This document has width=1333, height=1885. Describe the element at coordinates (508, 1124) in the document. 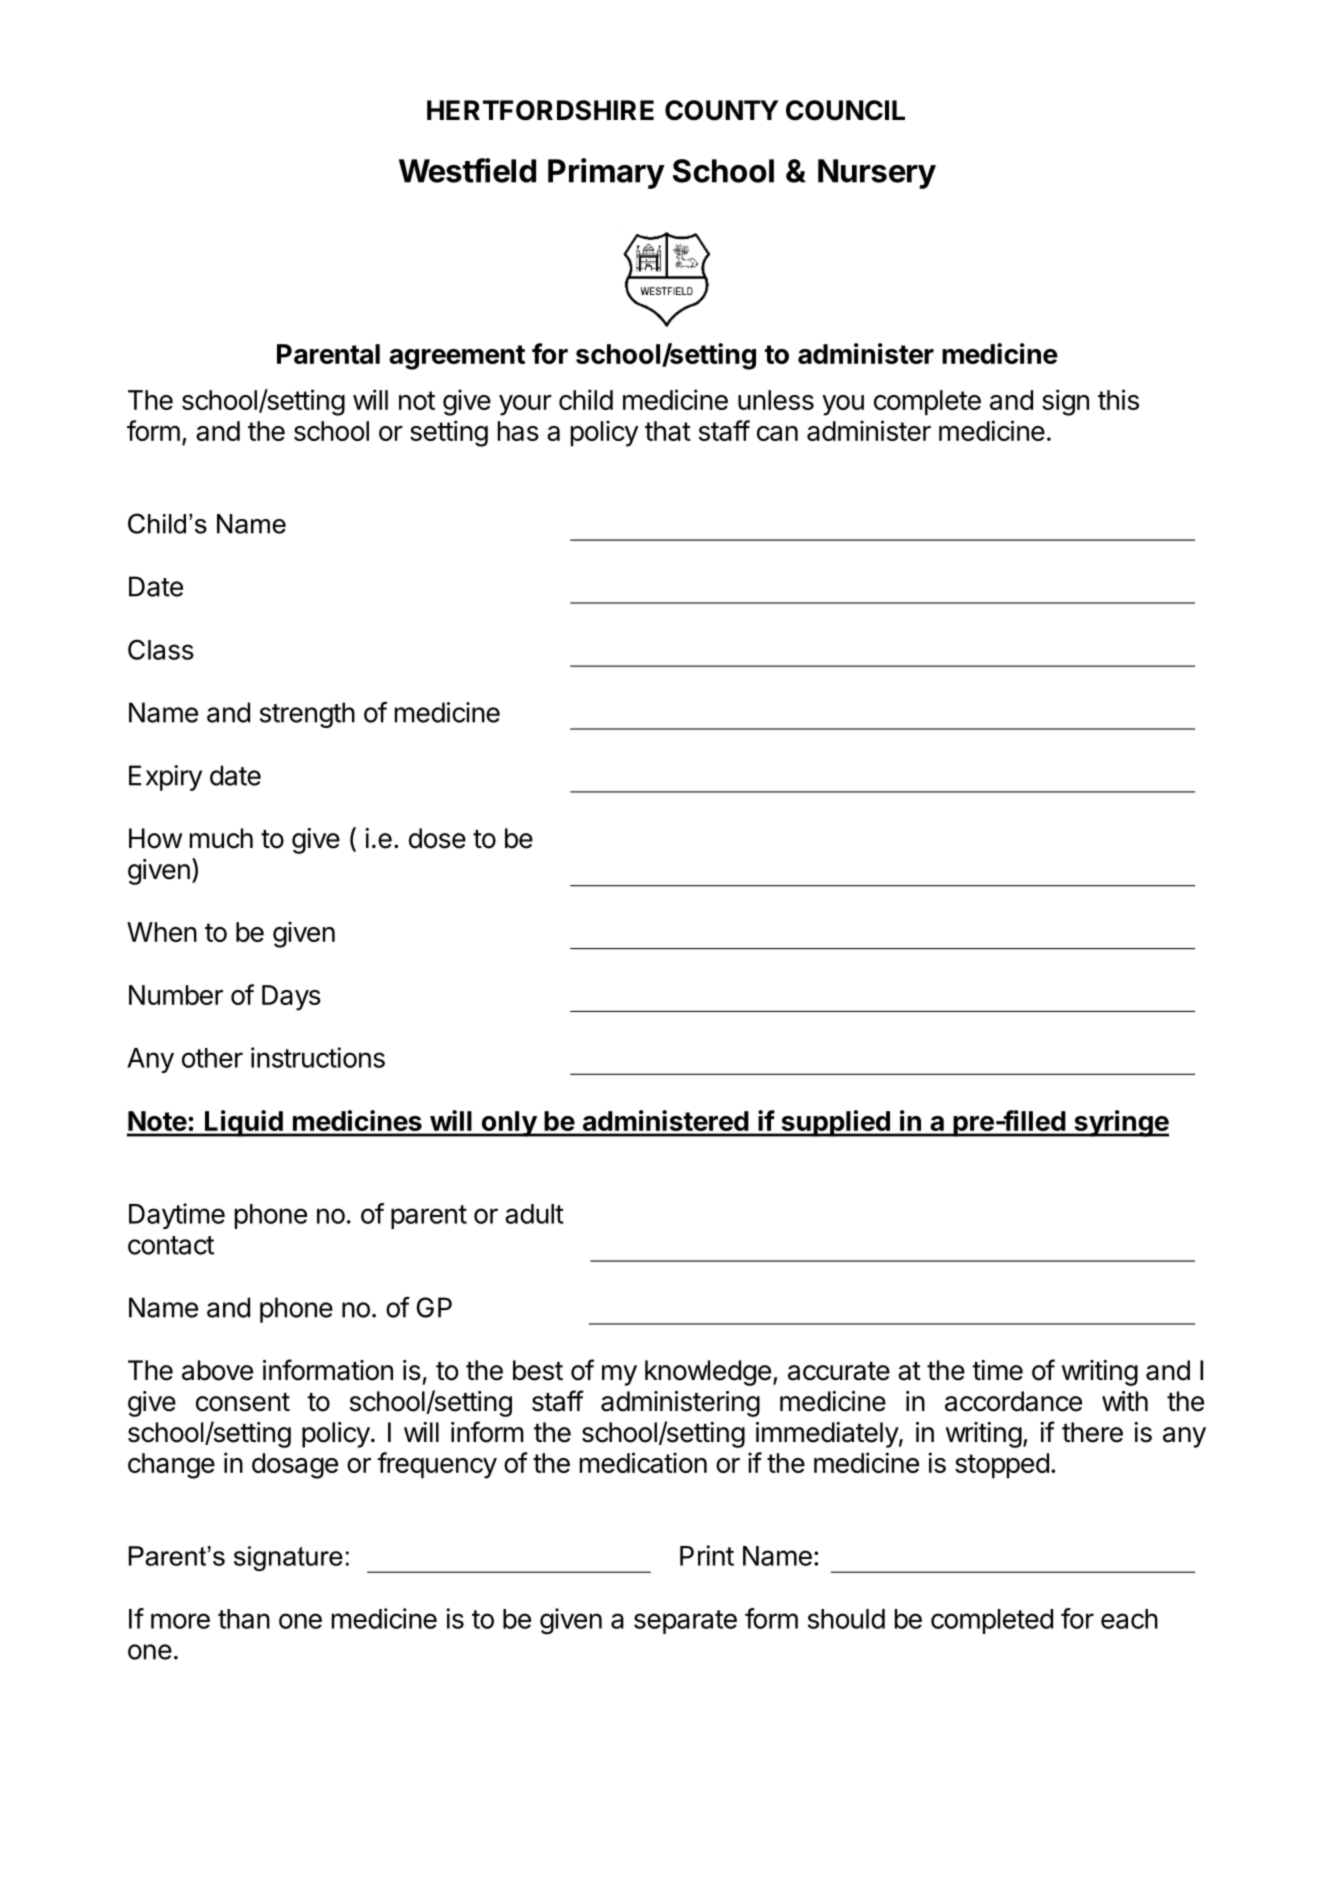

I see `only` at that location.
